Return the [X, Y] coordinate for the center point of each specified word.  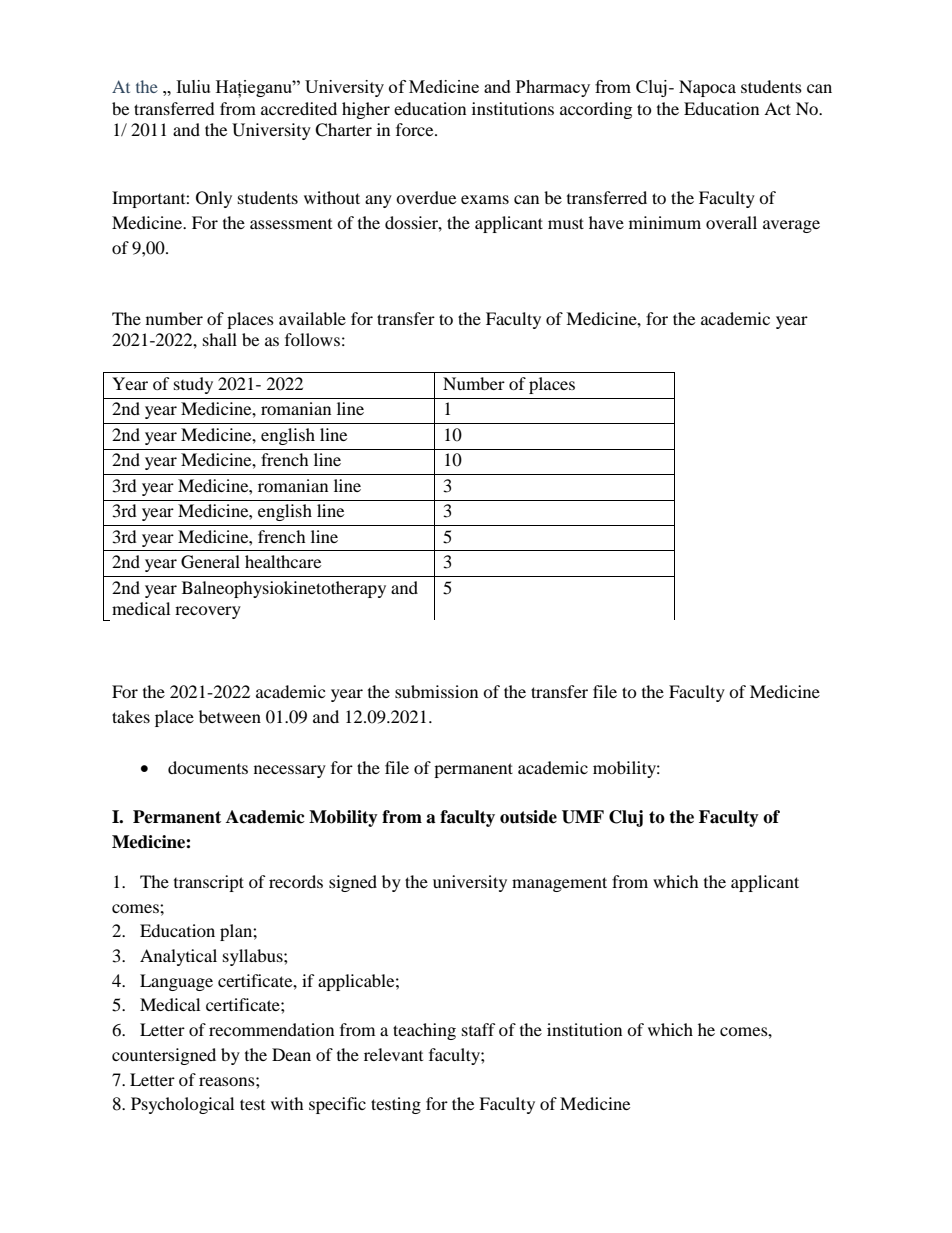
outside [528, 817]
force [416, 129]
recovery [208, 612]
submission [436, 691]
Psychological [182, 1105]
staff [479, 1029]
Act [777, 108]
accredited [299, 108]
